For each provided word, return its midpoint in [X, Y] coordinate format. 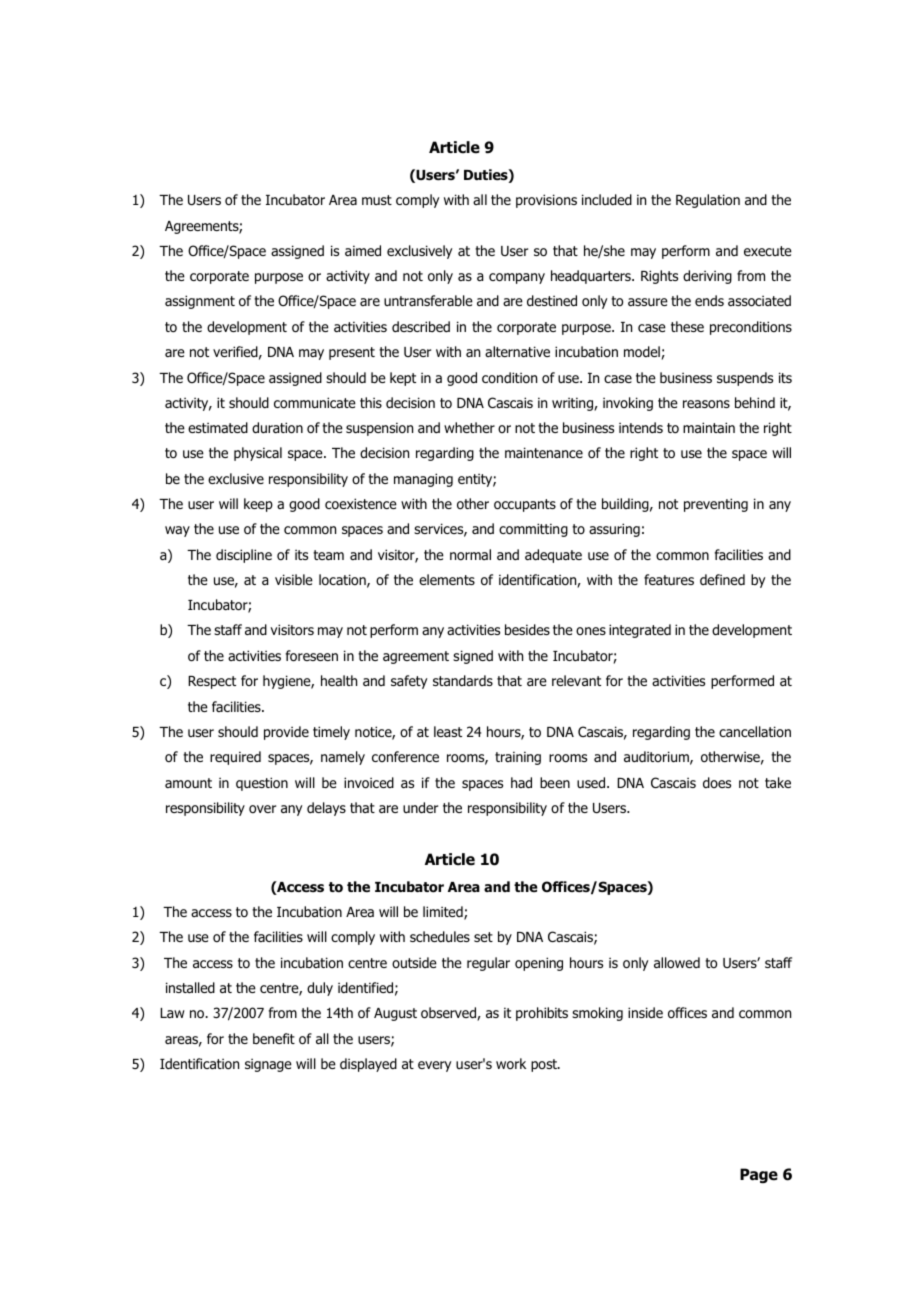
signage [268, 1065]
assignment [200, 302]
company [517, 278]
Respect [212, 682]
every [434, 1066]
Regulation [708, 201]
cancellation [755, 731]
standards [463, 680]
